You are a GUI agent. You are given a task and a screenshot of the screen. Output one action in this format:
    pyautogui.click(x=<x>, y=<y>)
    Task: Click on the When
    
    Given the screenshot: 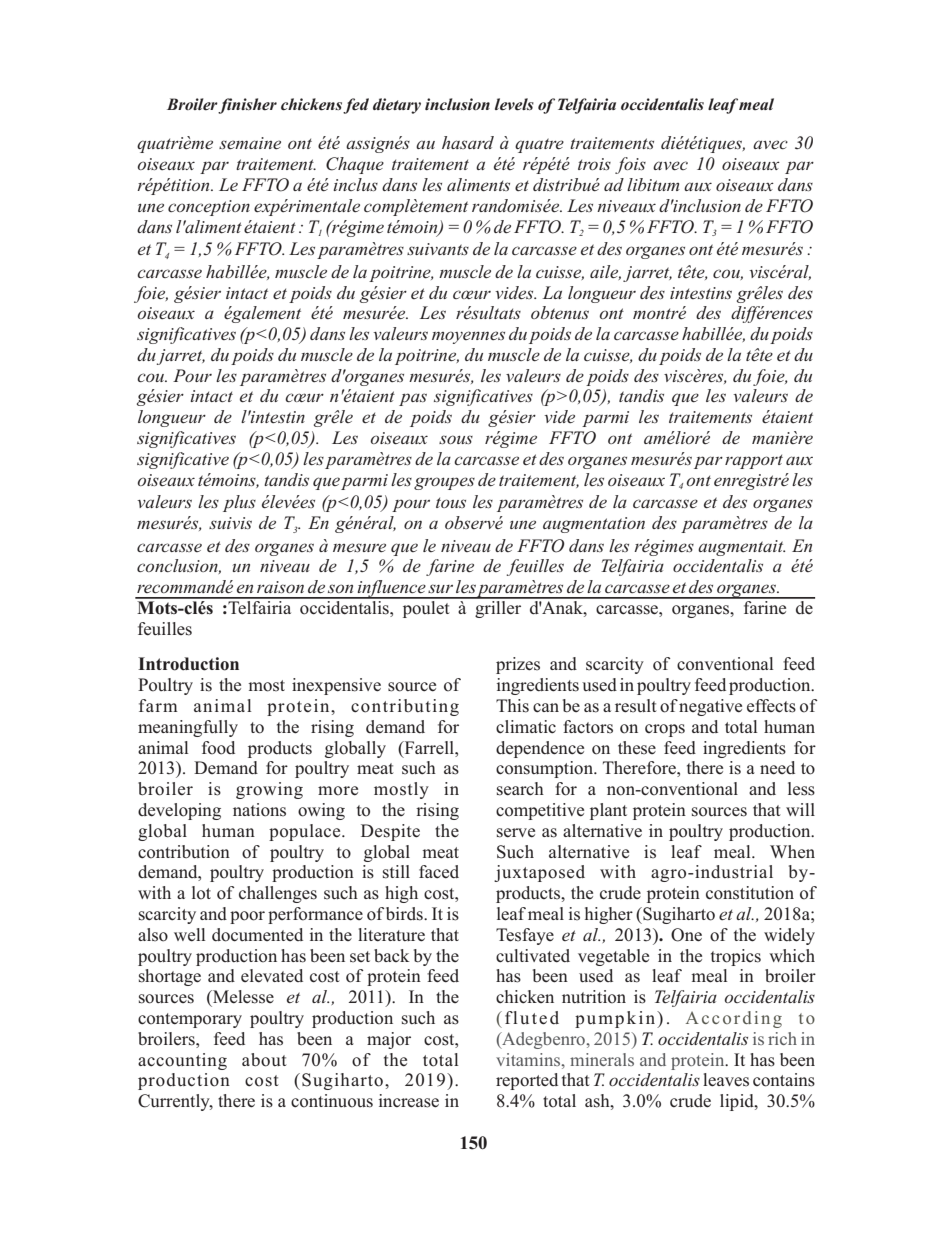 What is the action you would take?
    pyautogui.click(x=792, y=852)
